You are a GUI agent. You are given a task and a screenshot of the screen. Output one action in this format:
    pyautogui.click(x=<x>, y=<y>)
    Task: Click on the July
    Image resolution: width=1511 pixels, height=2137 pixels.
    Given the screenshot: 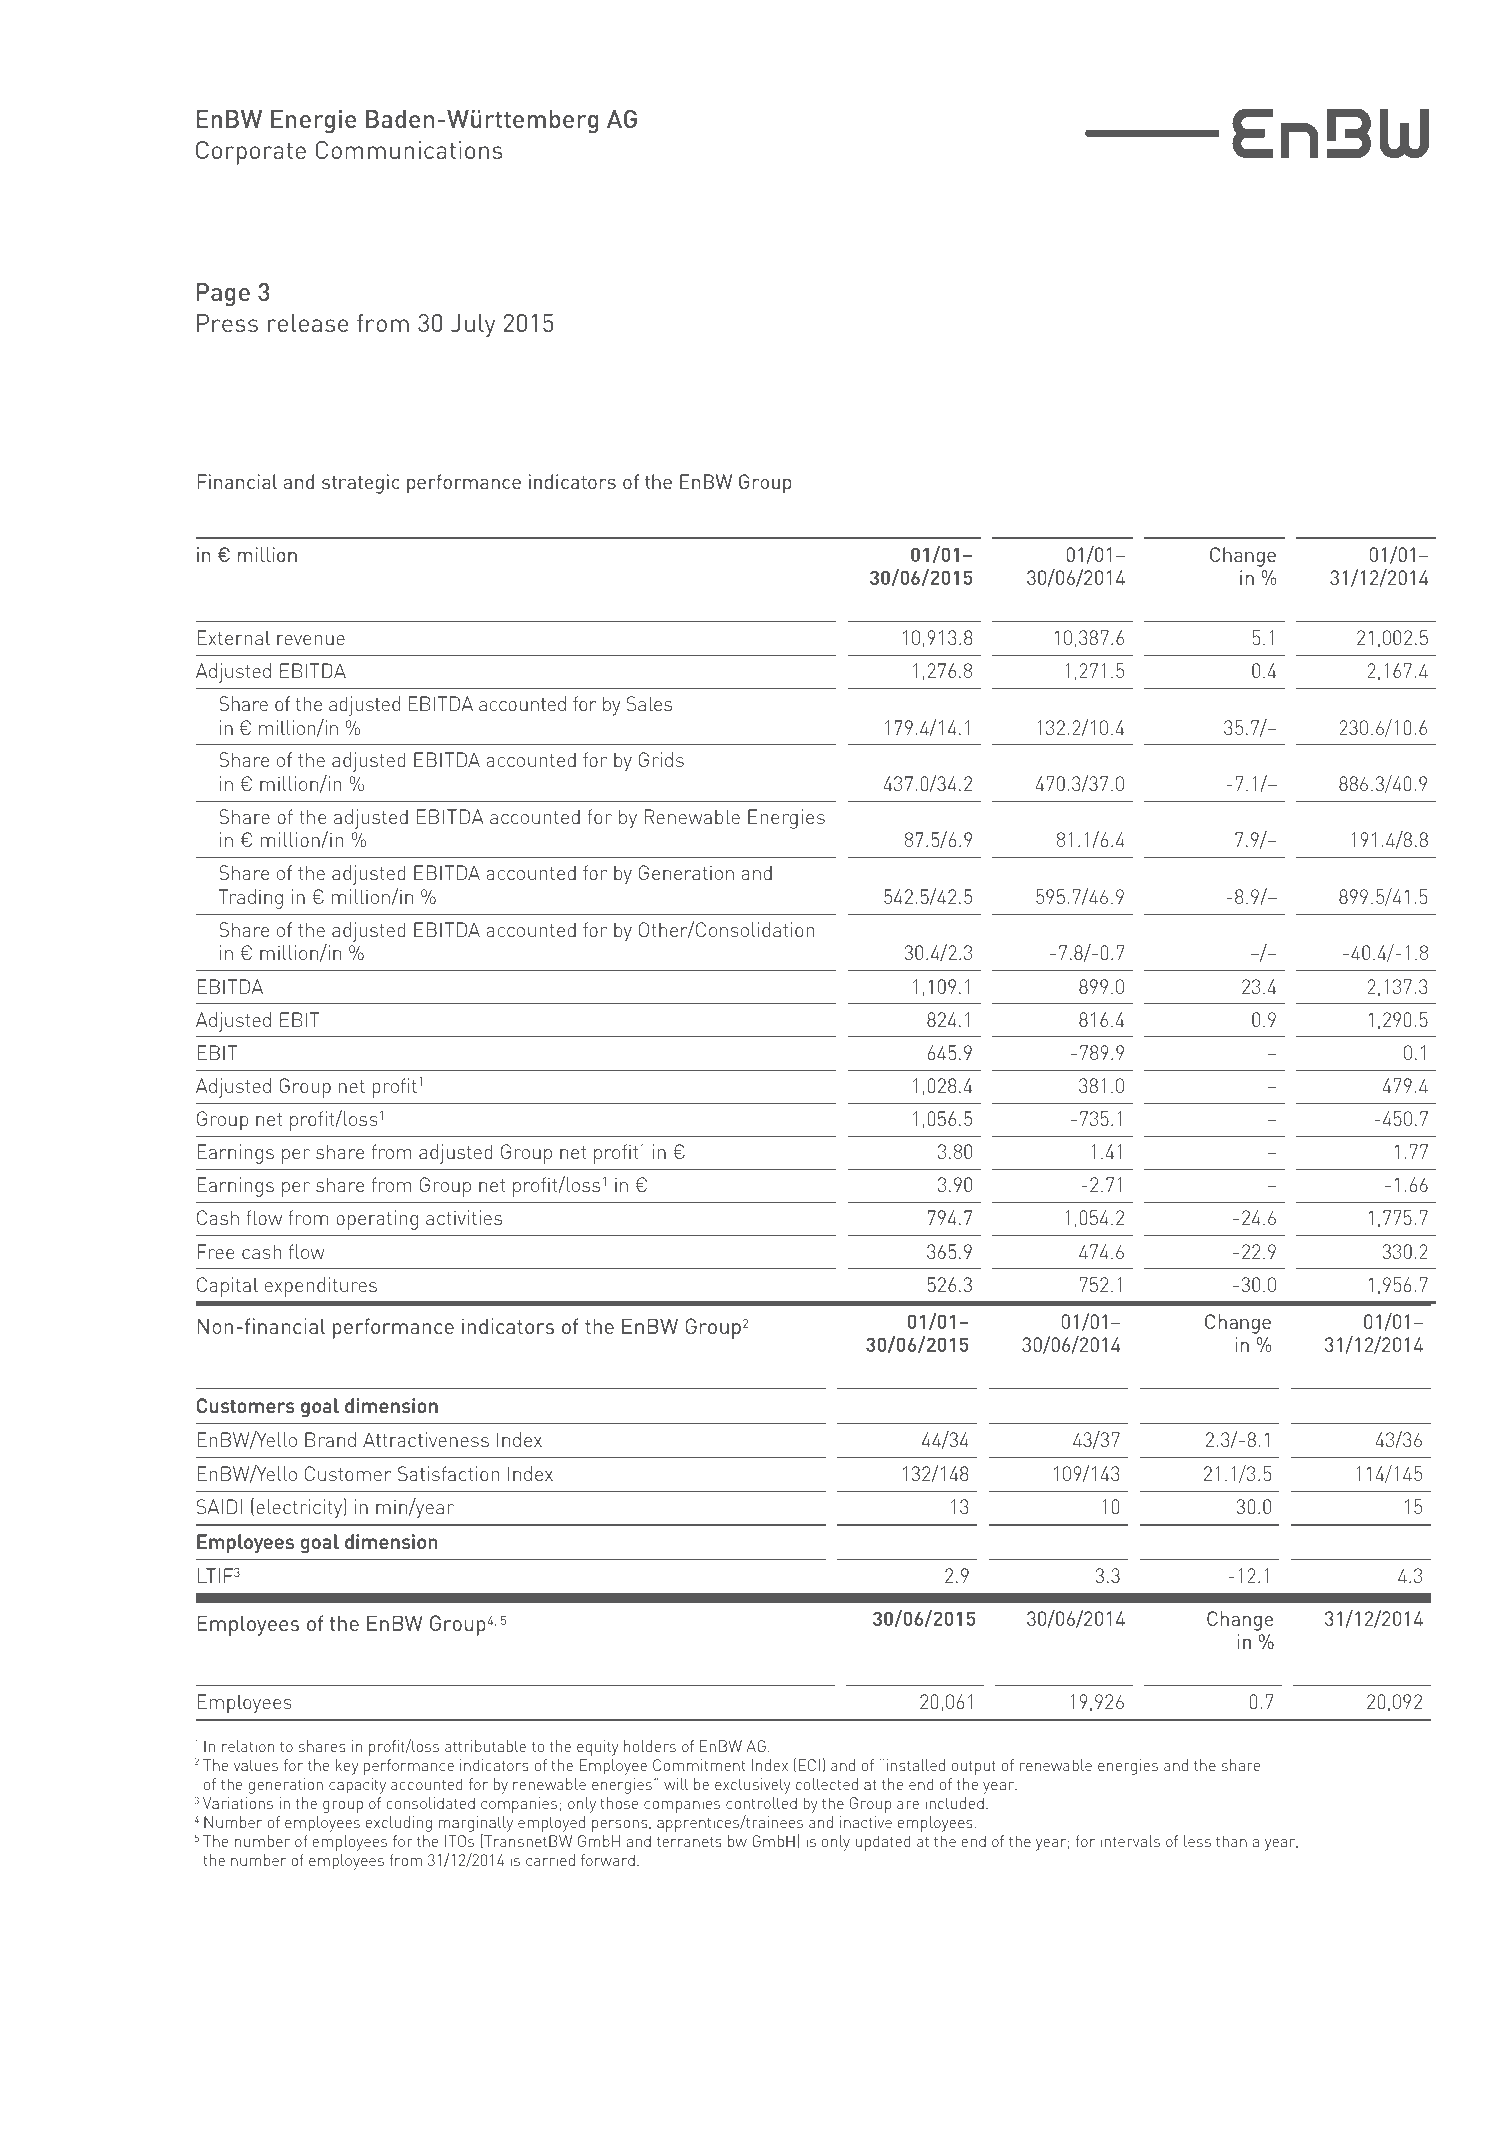 What is the action you would take?
    pyautogui.click(x=473, y=326)
